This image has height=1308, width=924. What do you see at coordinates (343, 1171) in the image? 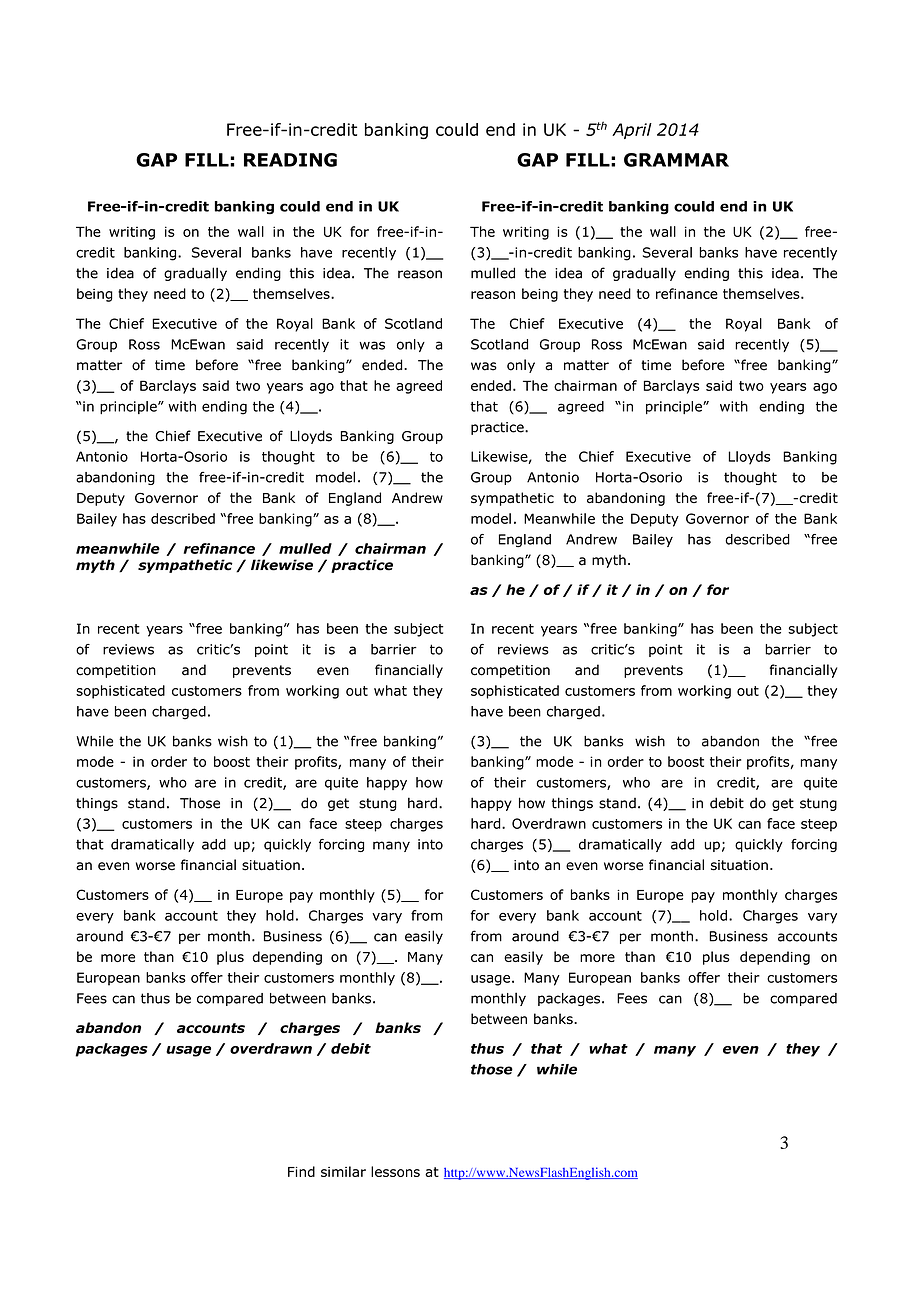
I see `similar` at bounding box center [343, 1171].
